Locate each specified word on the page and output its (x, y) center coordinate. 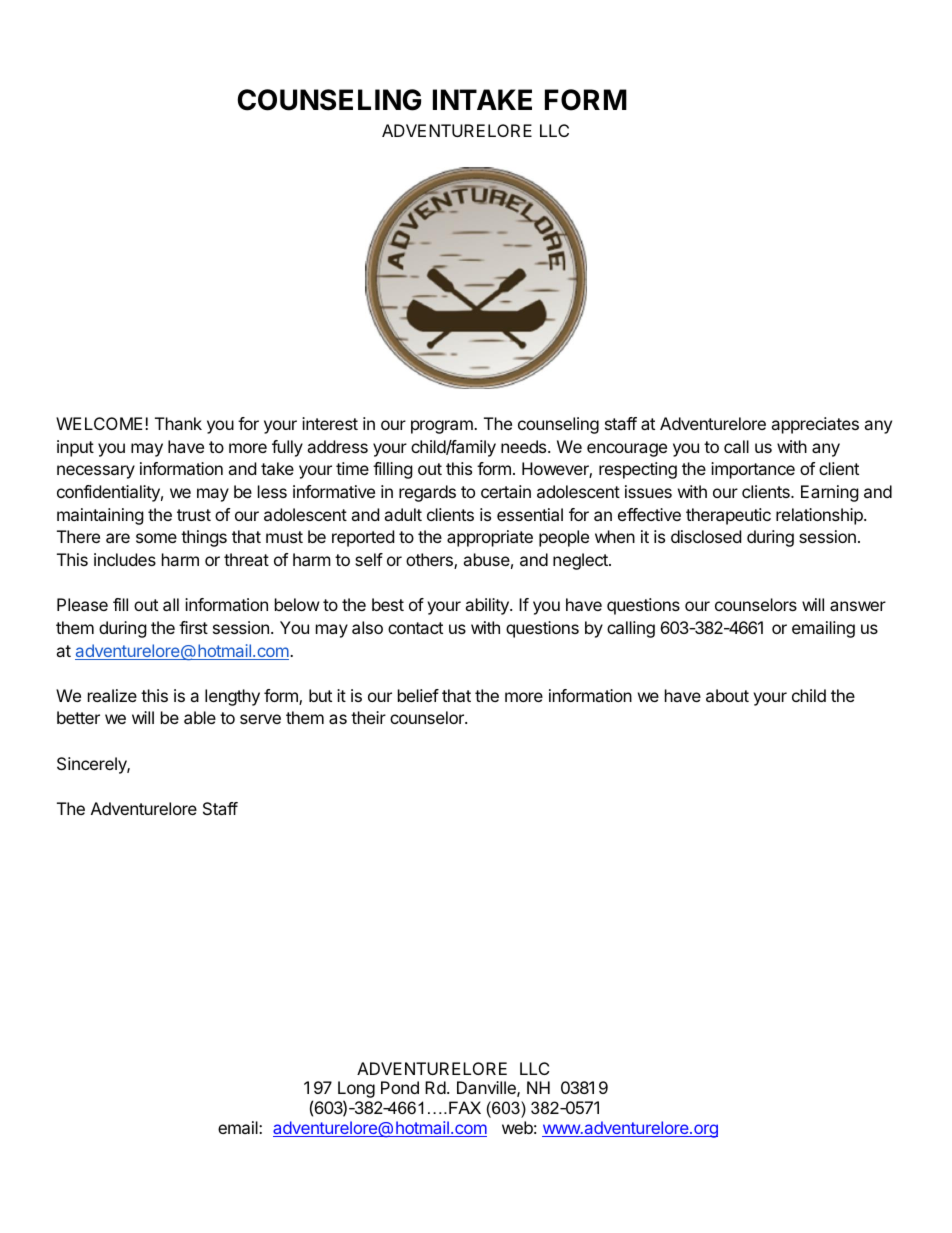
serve (260, 719)
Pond (400, 1087)
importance (753, 470)
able (200, 717)
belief (418, 695)
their (368, 717)
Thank (178, 423)
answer (858, 606)
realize (112, 695)
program (443, 427)
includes (125, 559)
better (78, 717)
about (727, 695)
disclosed (706, 536)
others (430, 561)
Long (356, 1091)
